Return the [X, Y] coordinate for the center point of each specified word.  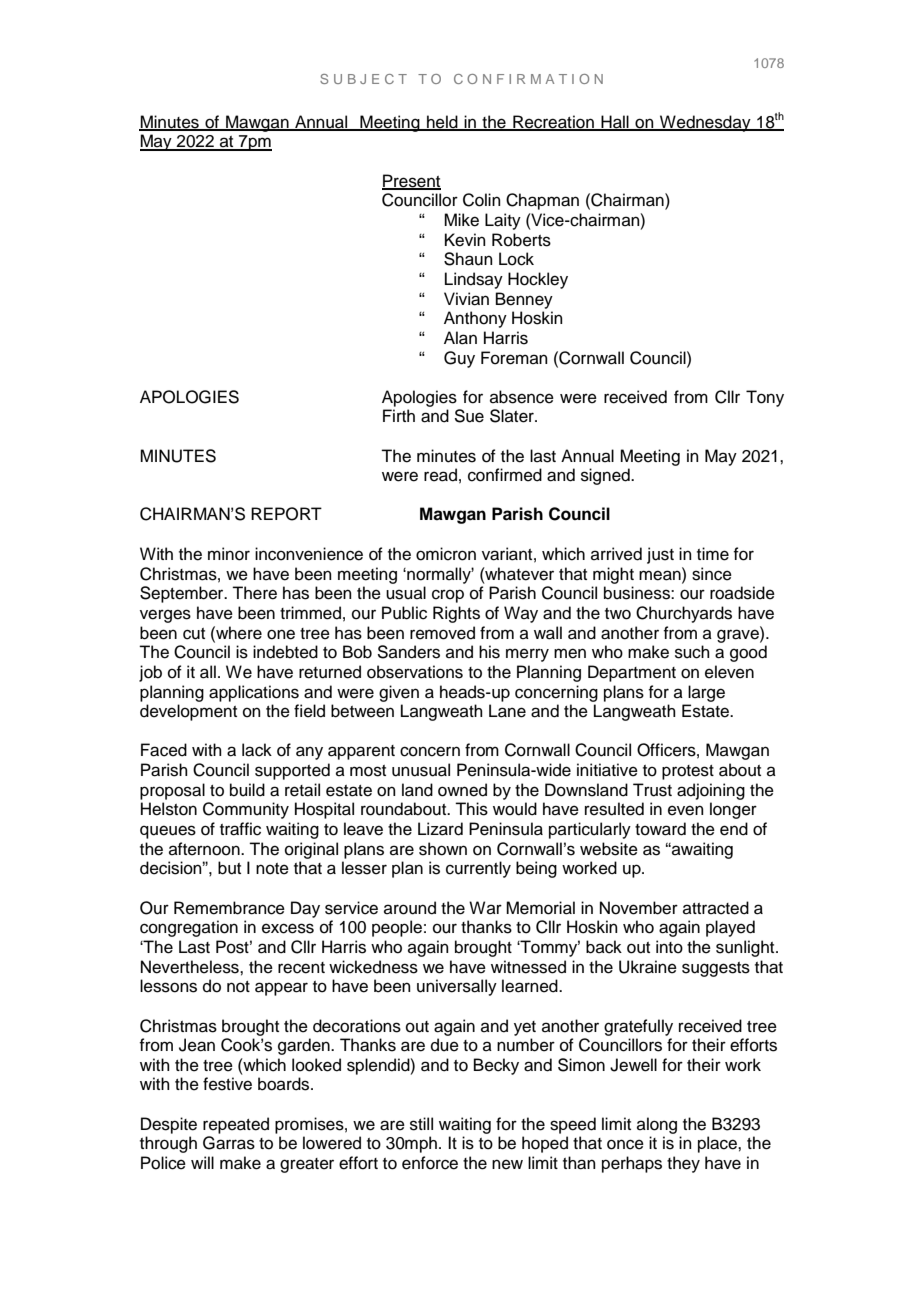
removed [442, 633]
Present [411, 181]
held [442, 122]
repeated [236, 1125]
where [238, 633]
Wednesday [705, 123]
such [692, 652]
